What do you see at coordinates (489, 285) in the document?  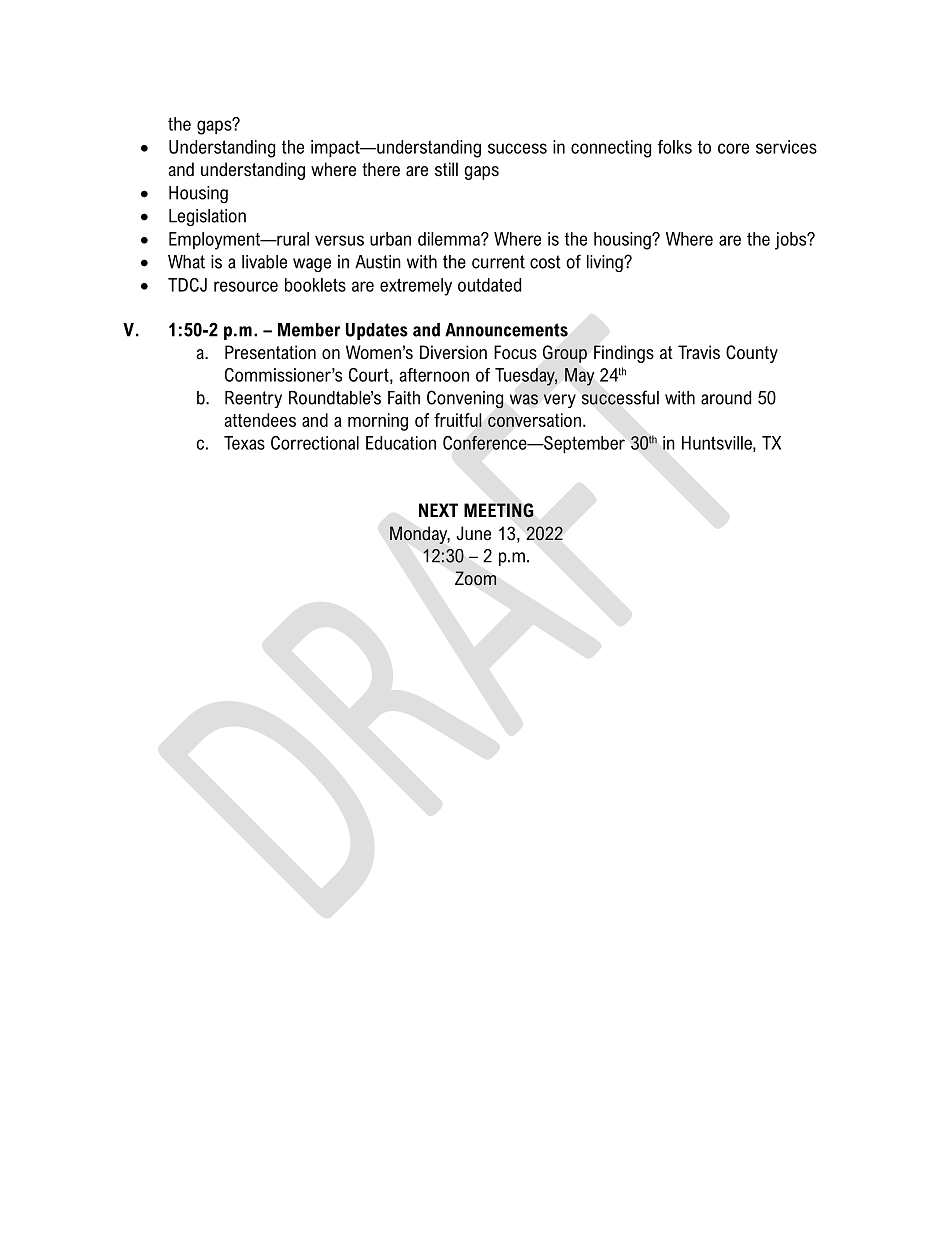 I see `outdated` at bounding box center [489, 285].
